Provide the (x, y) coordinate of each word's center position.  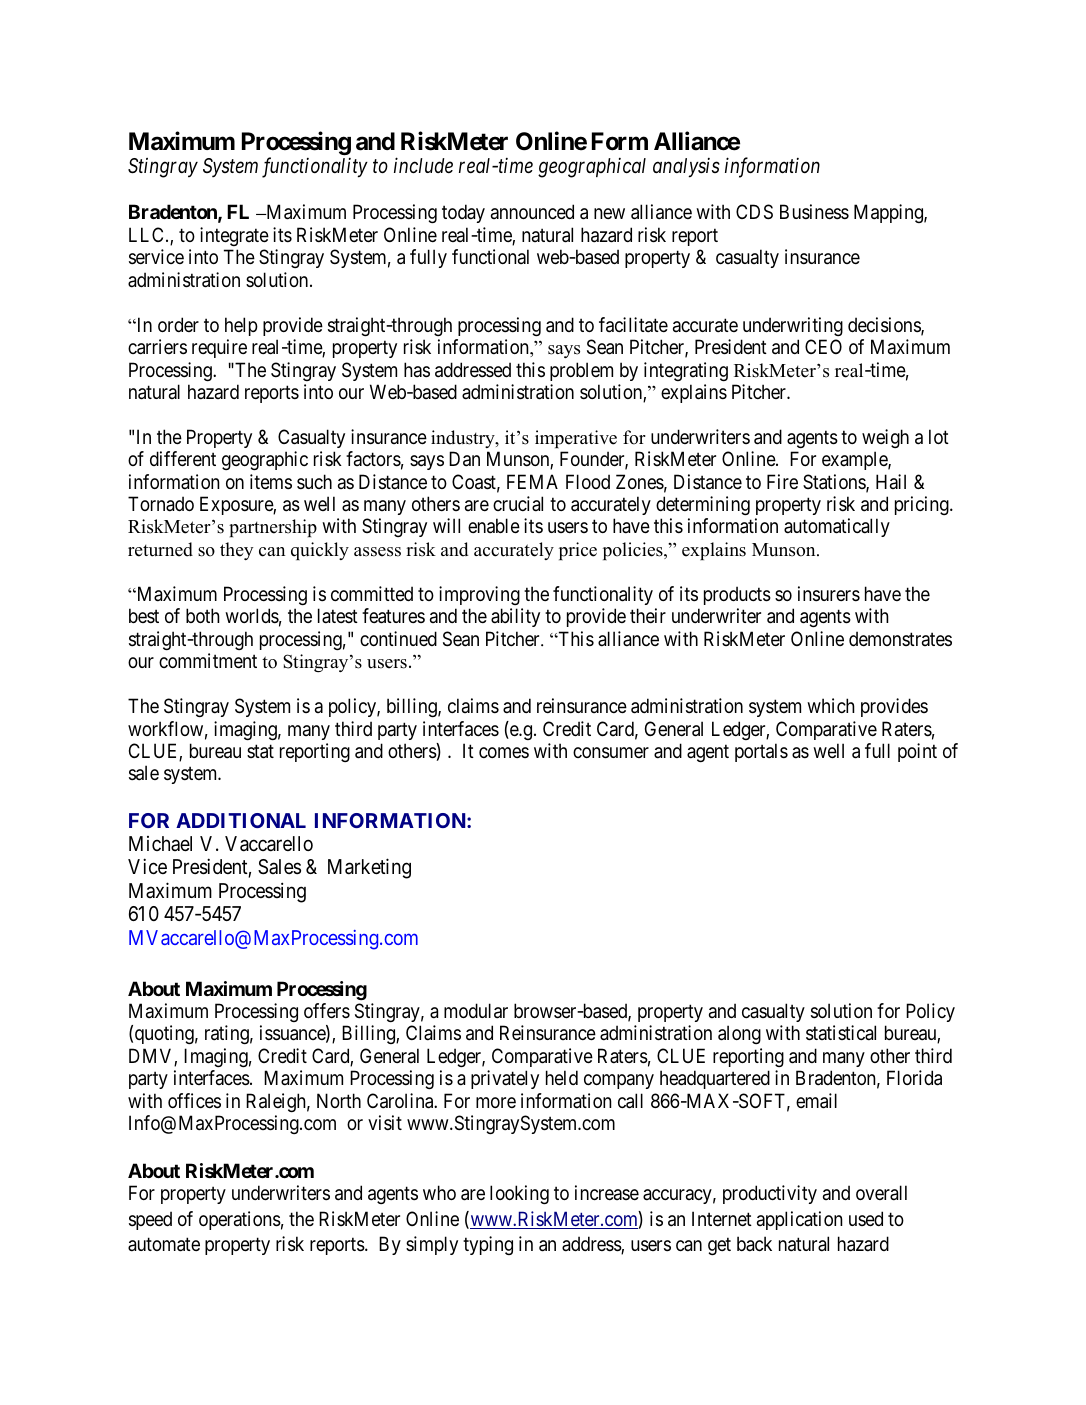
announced (532, 211)
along (739, 1034)
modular (476, 1011)
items (271, 482)
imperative (576, 439)
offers (327, 1010)
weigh (885, 438)
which (831, 705)
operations (240, 1220)
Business (814, 212)
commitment (208, 660)
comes (504, 752)
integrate (234, 236)
